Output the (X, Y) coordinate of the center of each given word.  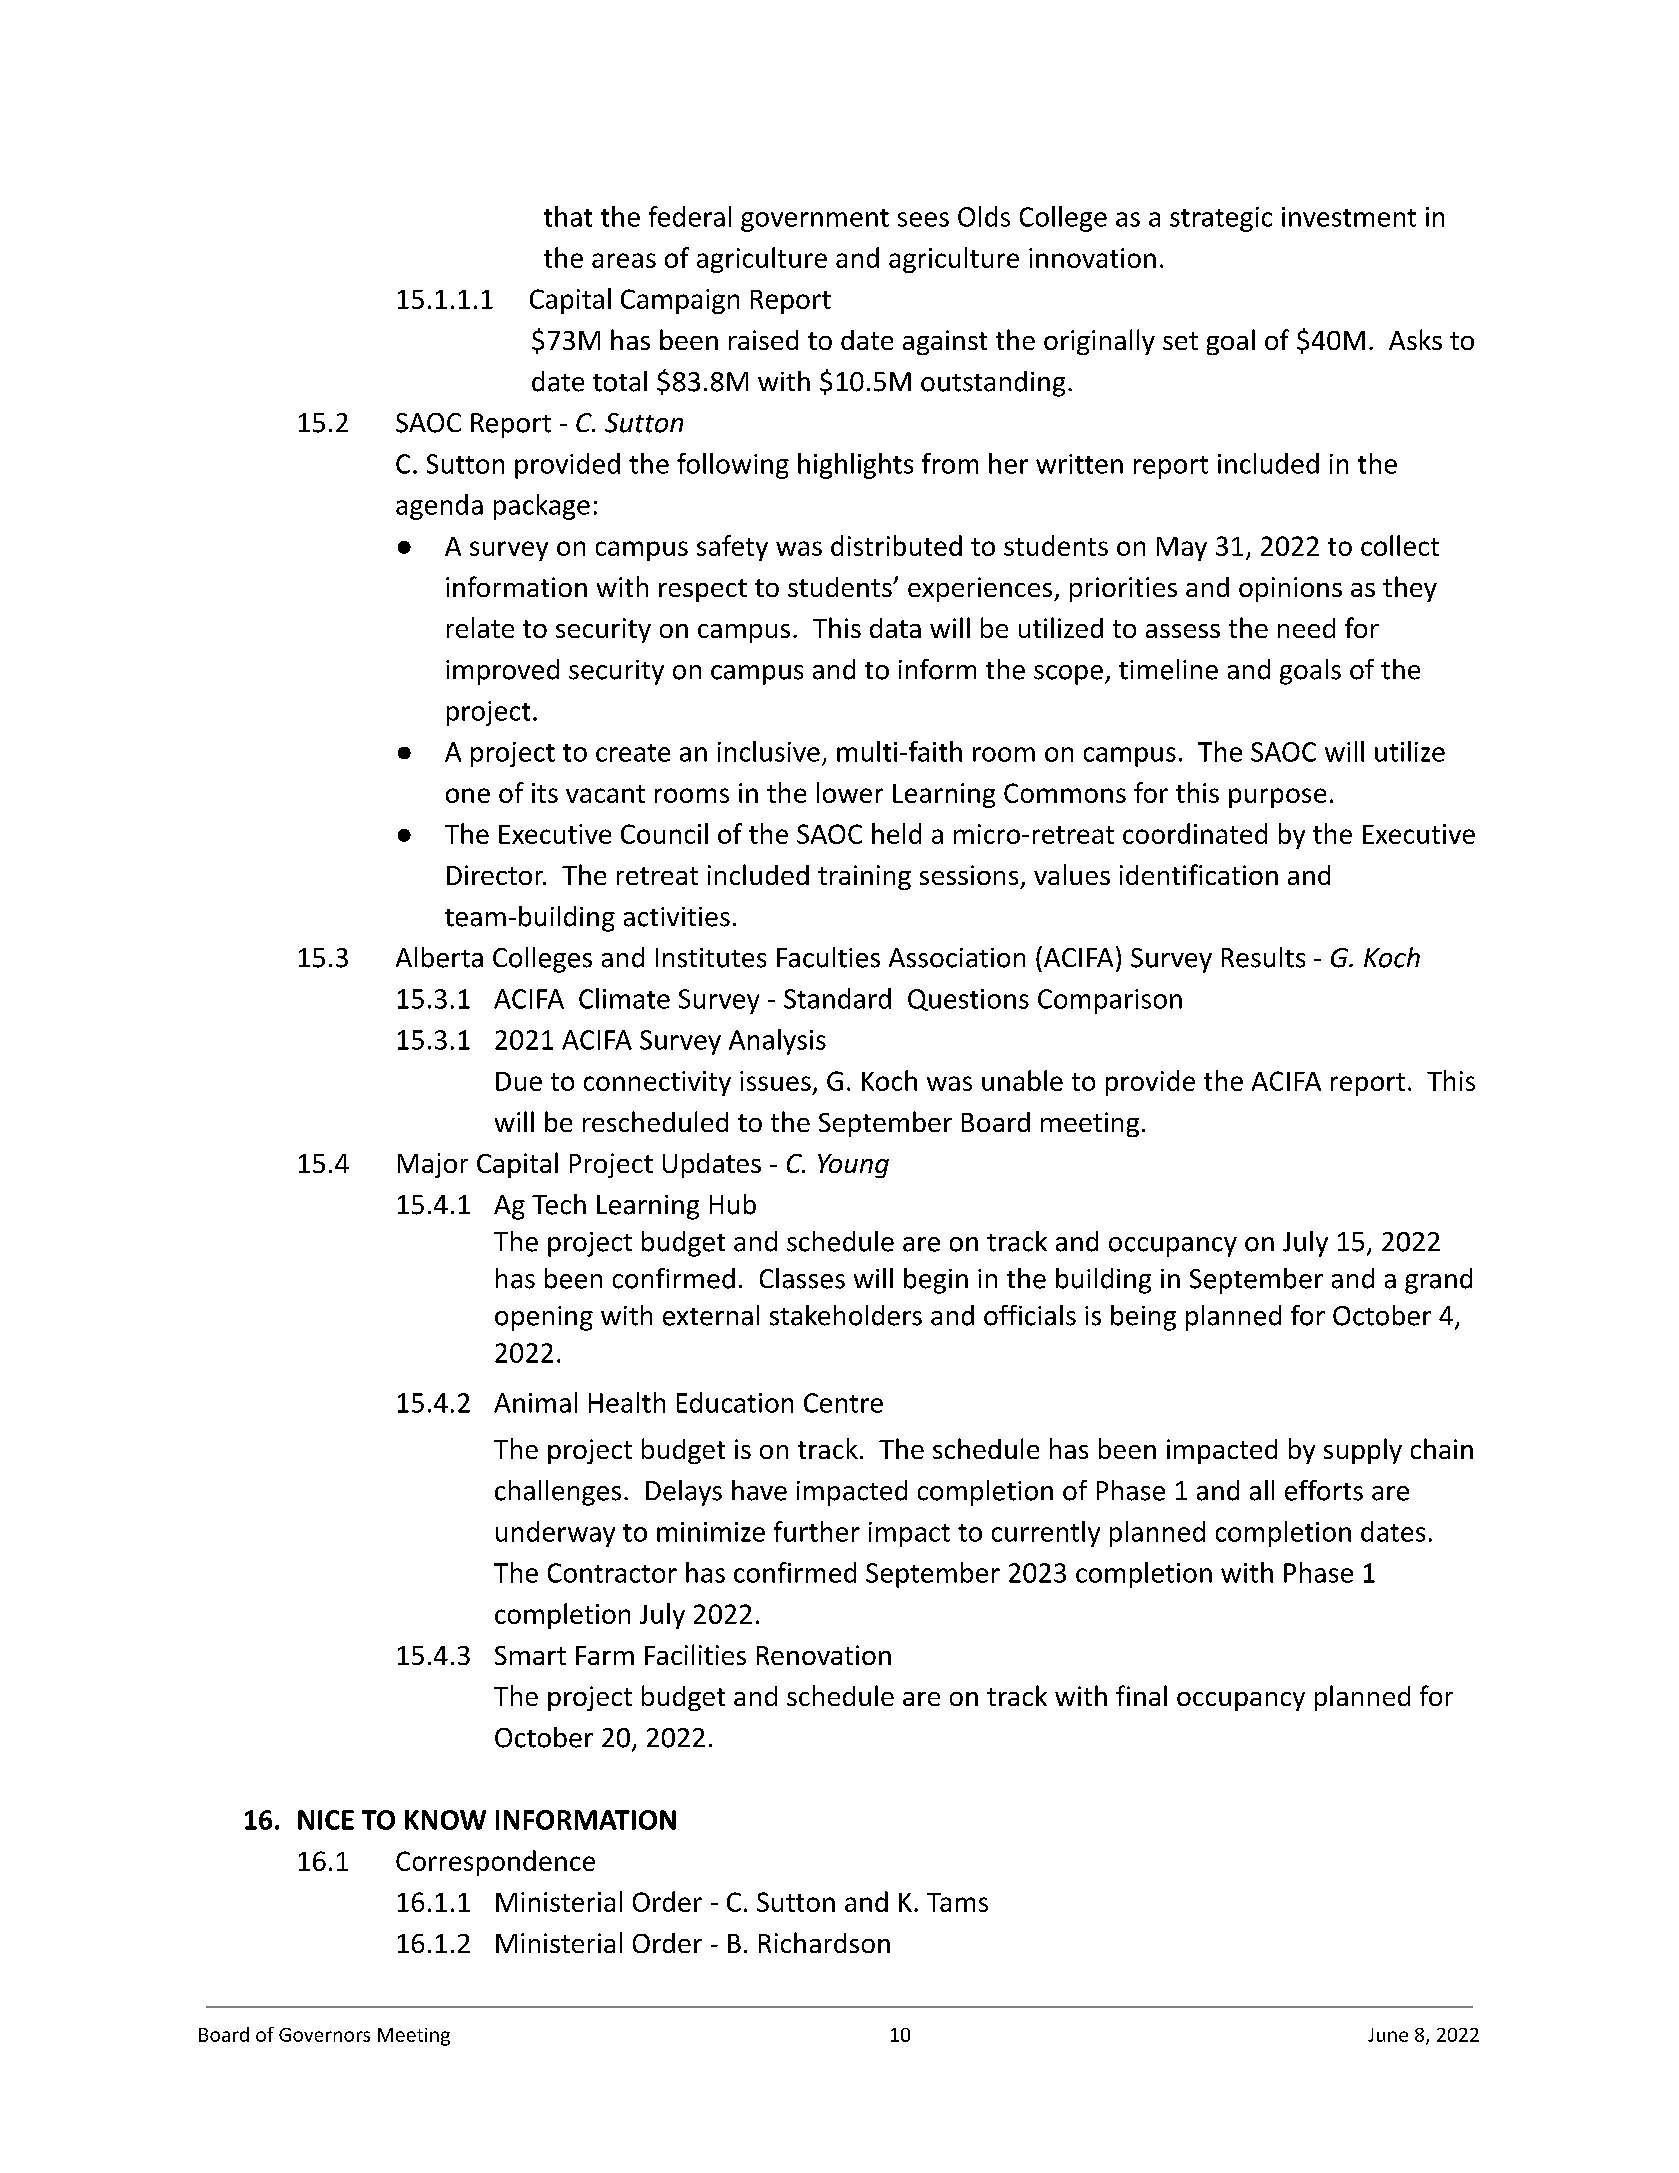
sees (923, 219)
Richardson (824, 1942)
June (1388, 2035)
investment (1349, 217)
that (568, 216)
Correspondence (495, 1863)
